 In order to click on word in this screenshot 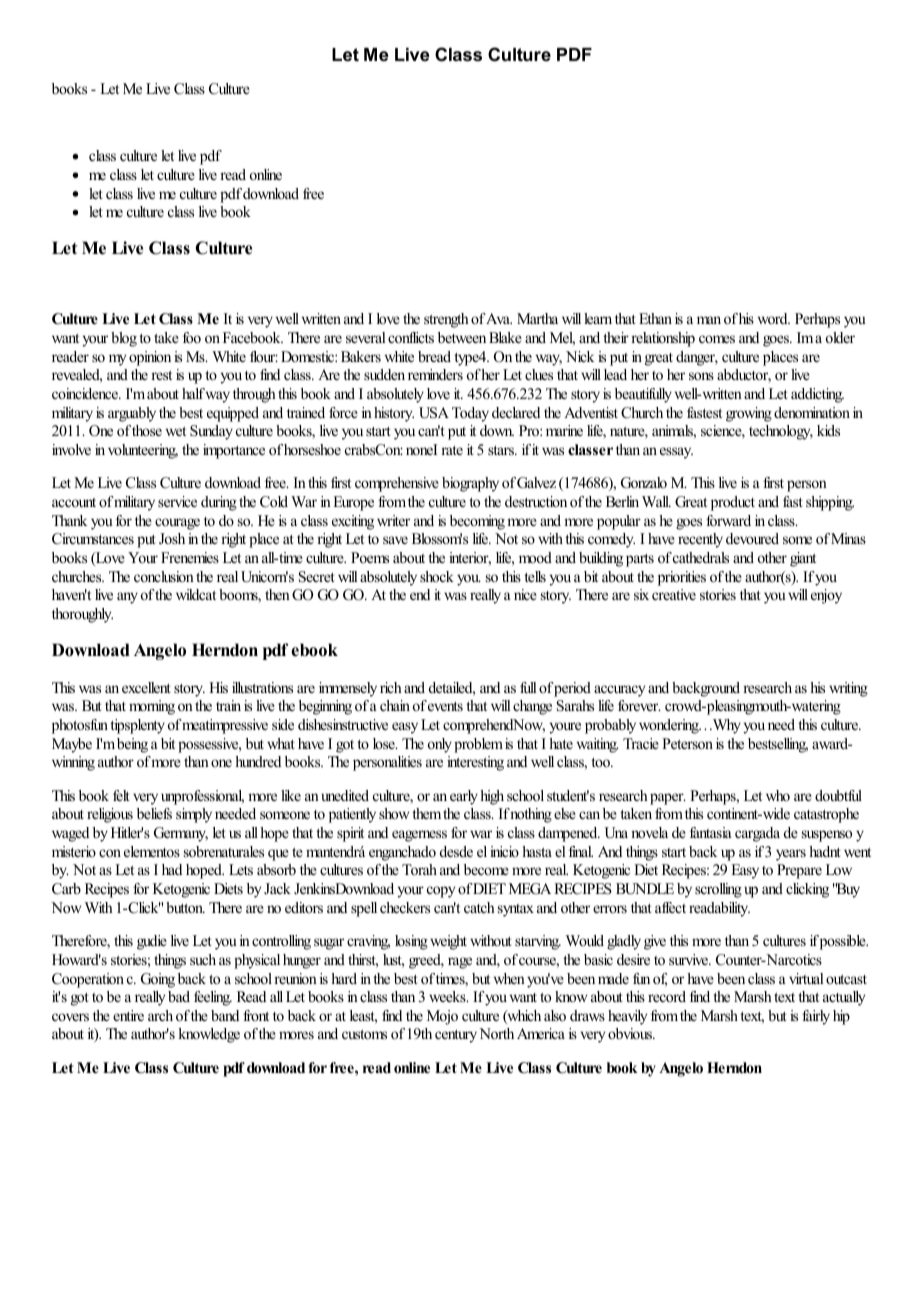, I will do `click(774, 318)`.
